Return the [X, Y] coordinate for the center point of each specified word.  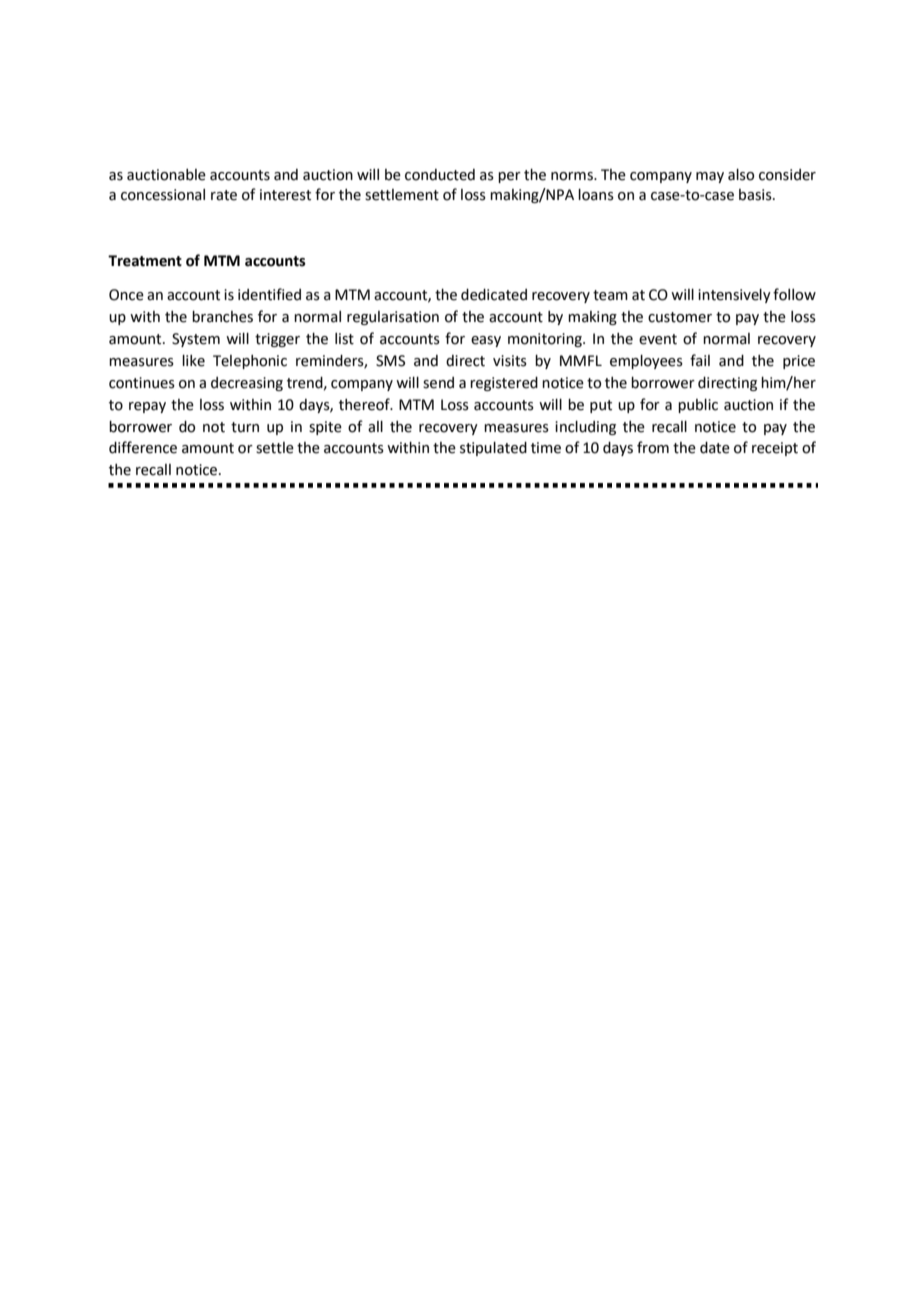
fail [700, 360]
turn [245, 427]
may [710, 177]
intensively [734, 296]
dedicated [494, 295]
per [509, 177]
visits [510, 361]
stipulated [493, 449]
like [193, 361]
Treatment [145, 261]
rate [224, 195]
